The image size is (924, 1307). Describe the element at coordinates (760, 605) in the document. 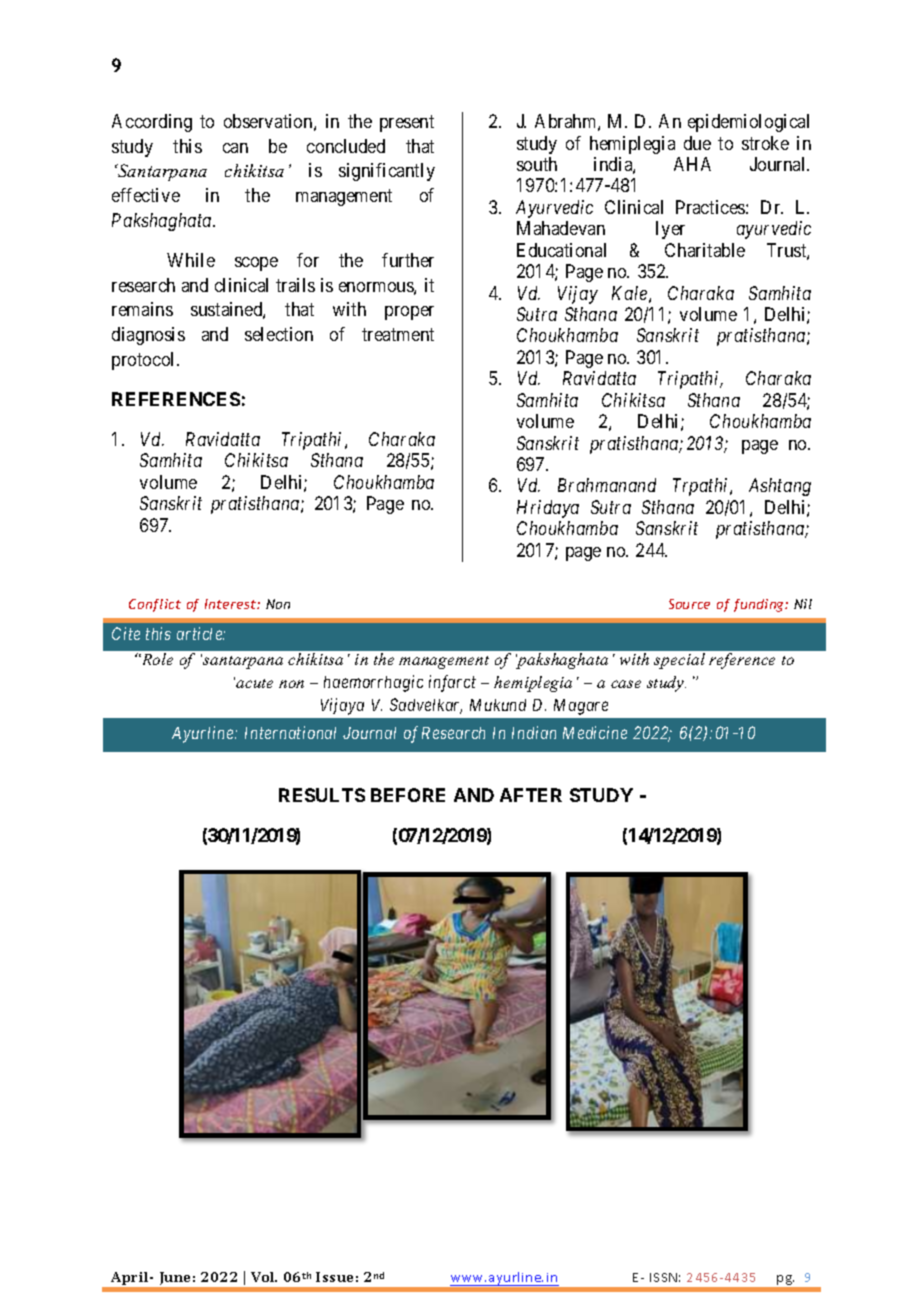

I see `funding` at that location.
